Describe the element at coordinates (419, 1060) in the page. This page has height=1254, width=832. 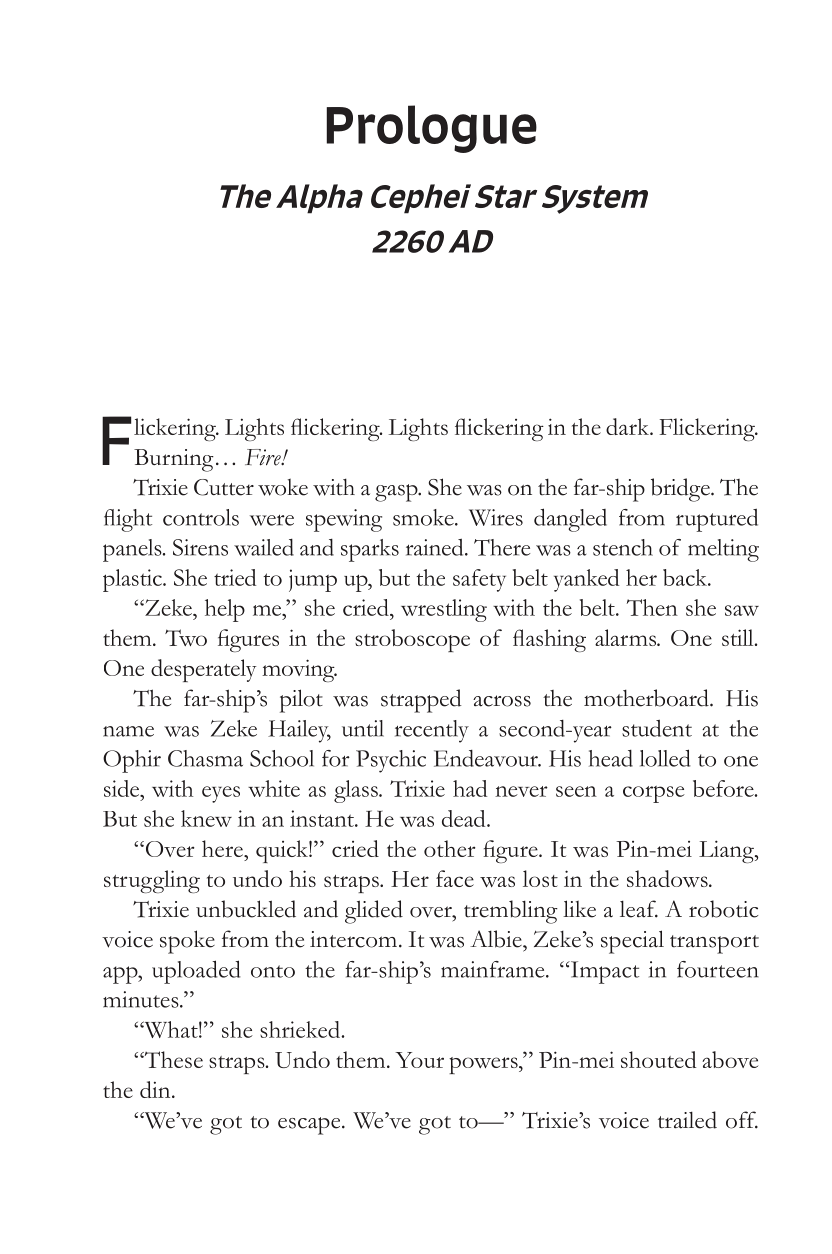
I see `Your` at that location.
